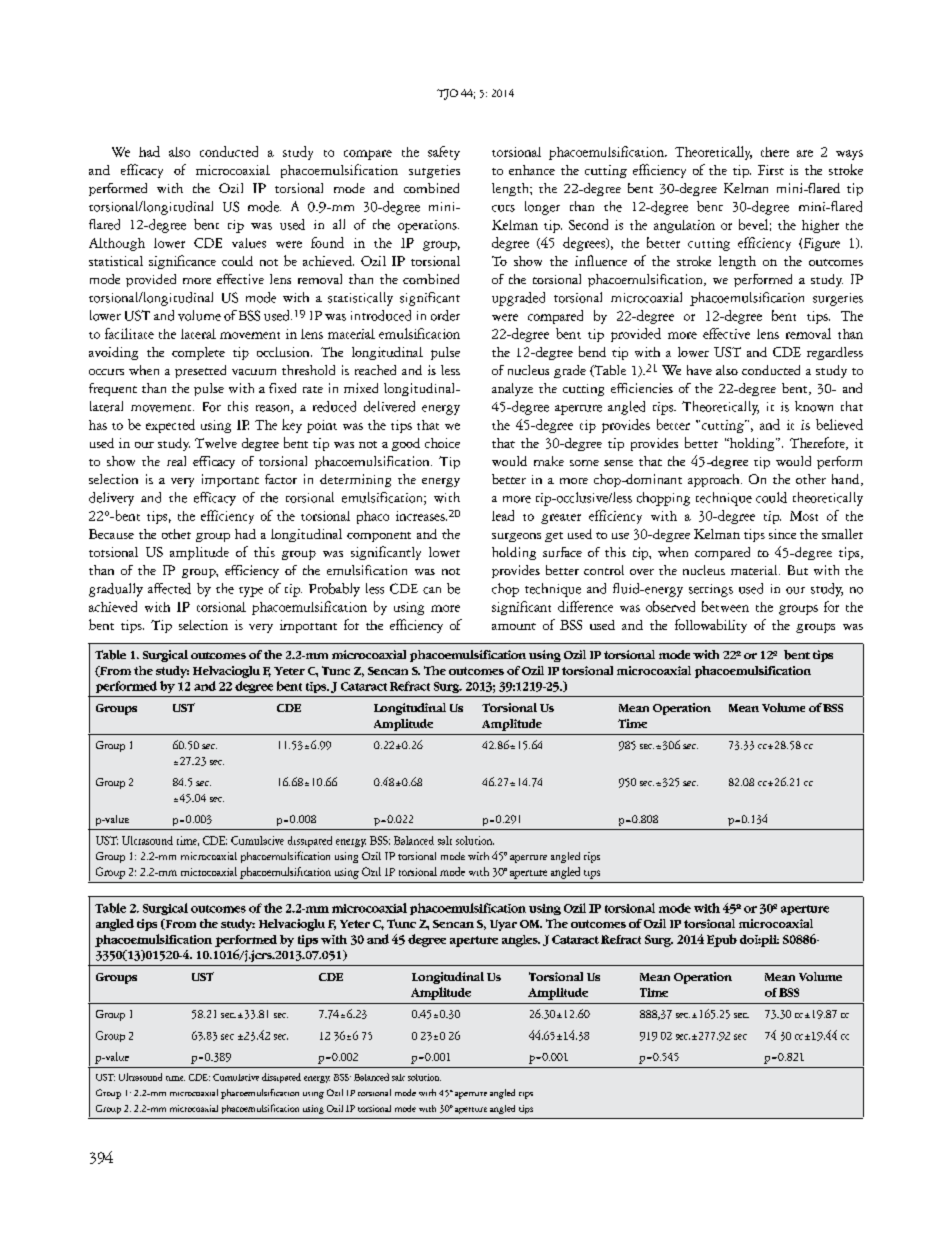  What do you see at coordinates (722, 940) in the screenshot?
I see `Epub` at bounding box center [722, 940].
